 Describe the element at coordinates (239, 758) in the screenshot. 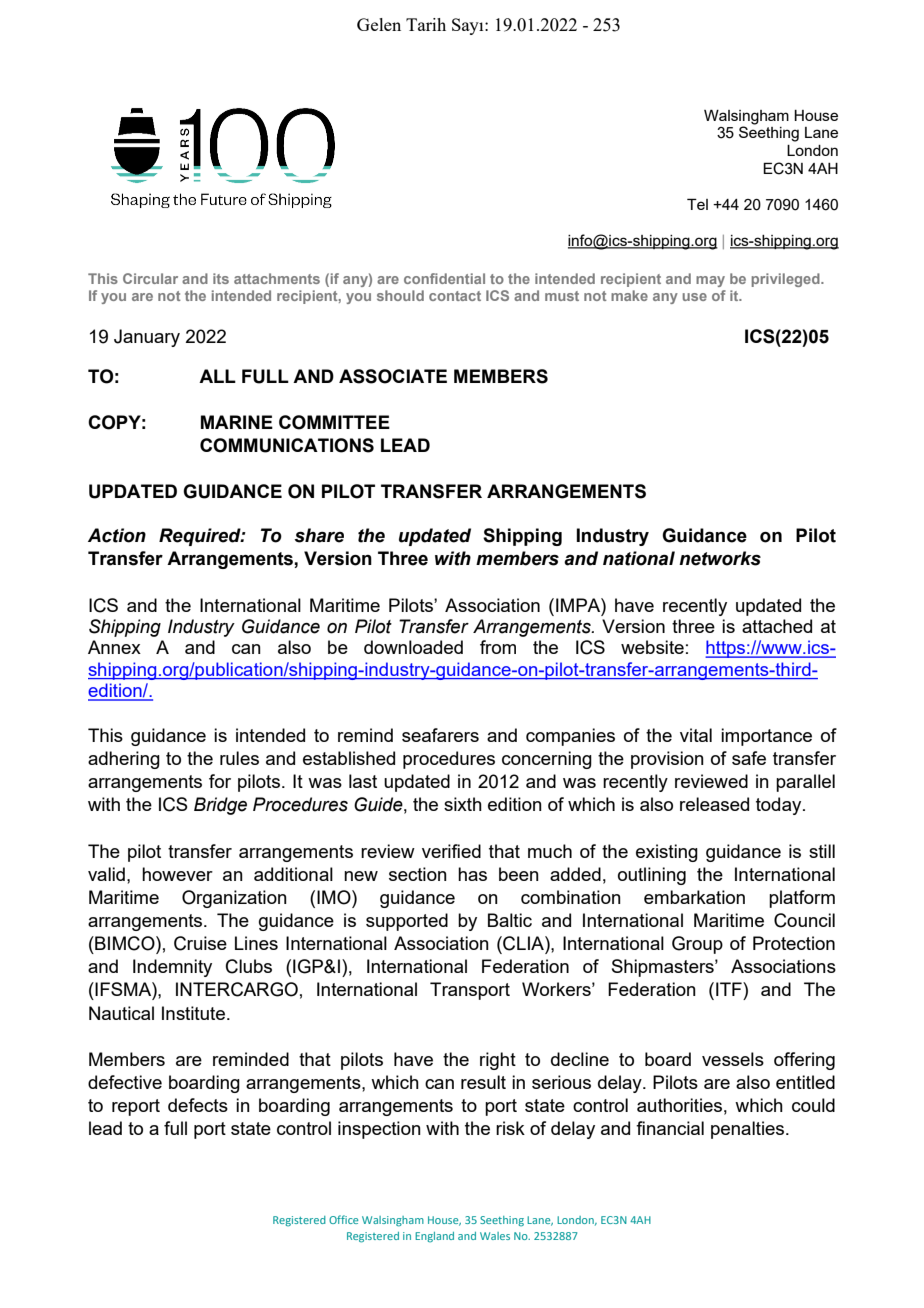

I see `rules` at that location.
